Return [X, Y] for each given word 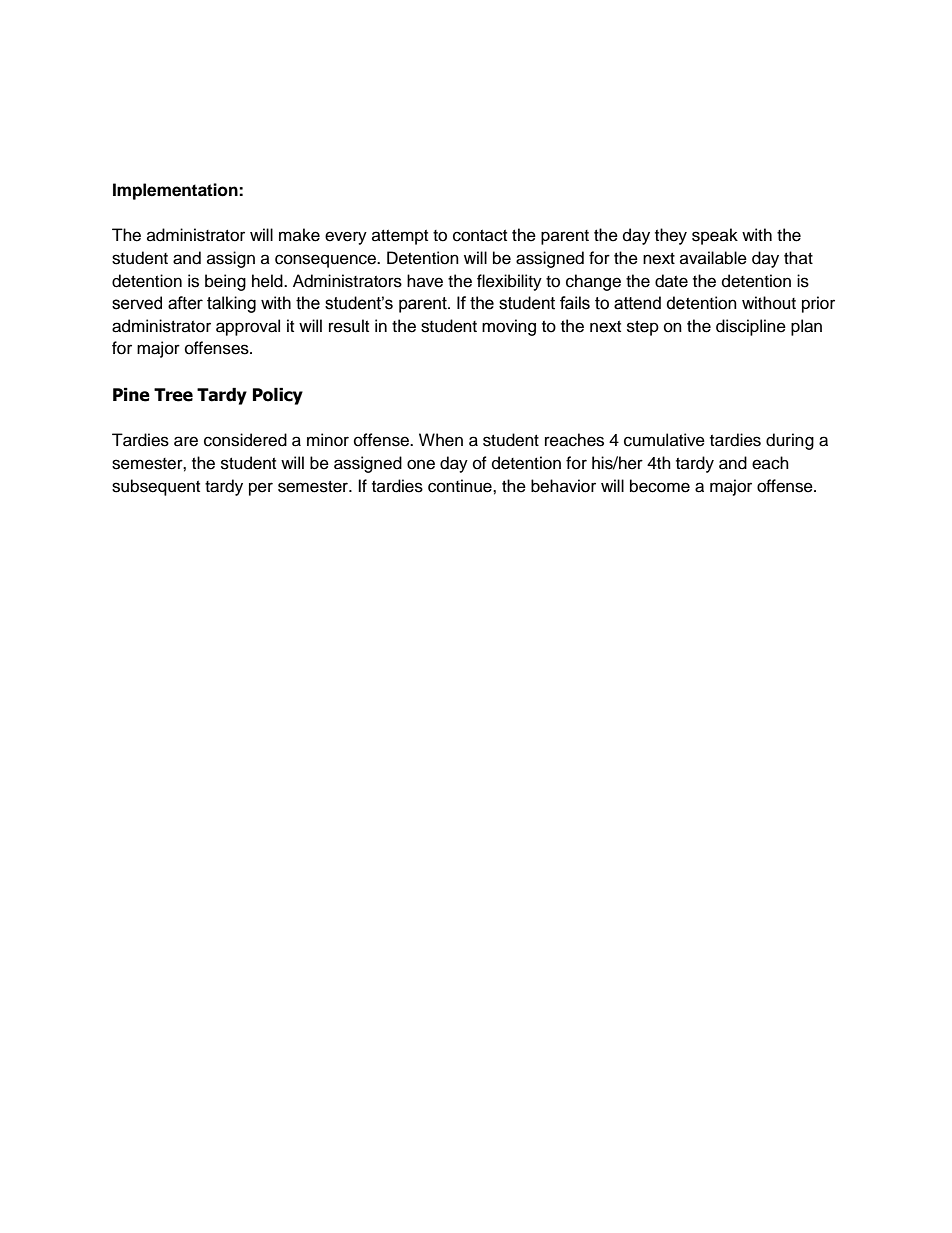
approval [248, 327]
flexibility [509, 282]
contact [480, 236]
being [225, 282]
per [261, 489]
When [441, 440]
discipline [751, 327]
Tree [173, 395]
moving [509, 327]
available [713, 258]
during [790, 441]
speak [715, 236]
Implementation [176, 191]
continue [461, 486]
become [660, 486]
